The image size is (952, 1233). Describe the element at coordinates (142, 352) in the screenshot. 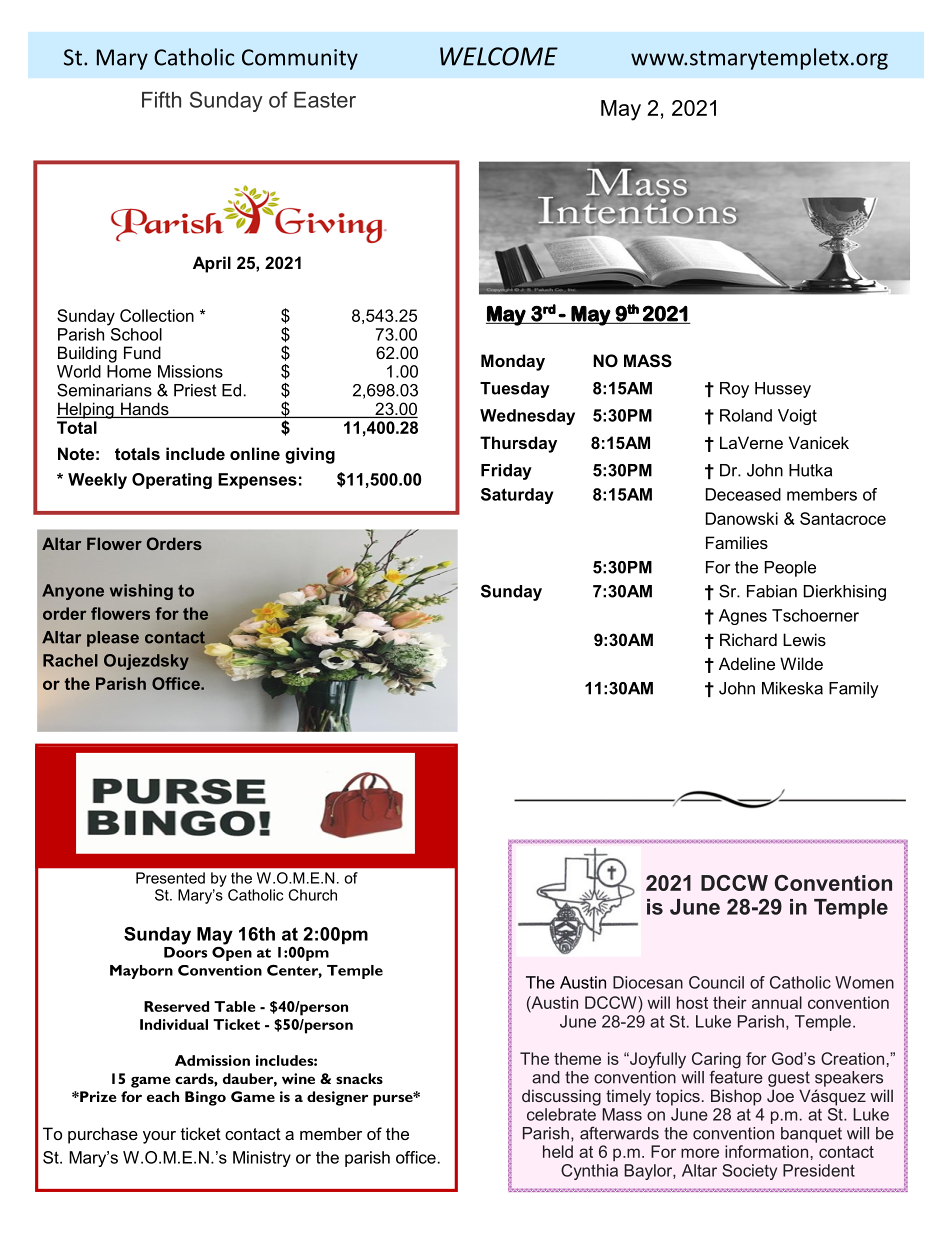

I see `Fund` at that location.
